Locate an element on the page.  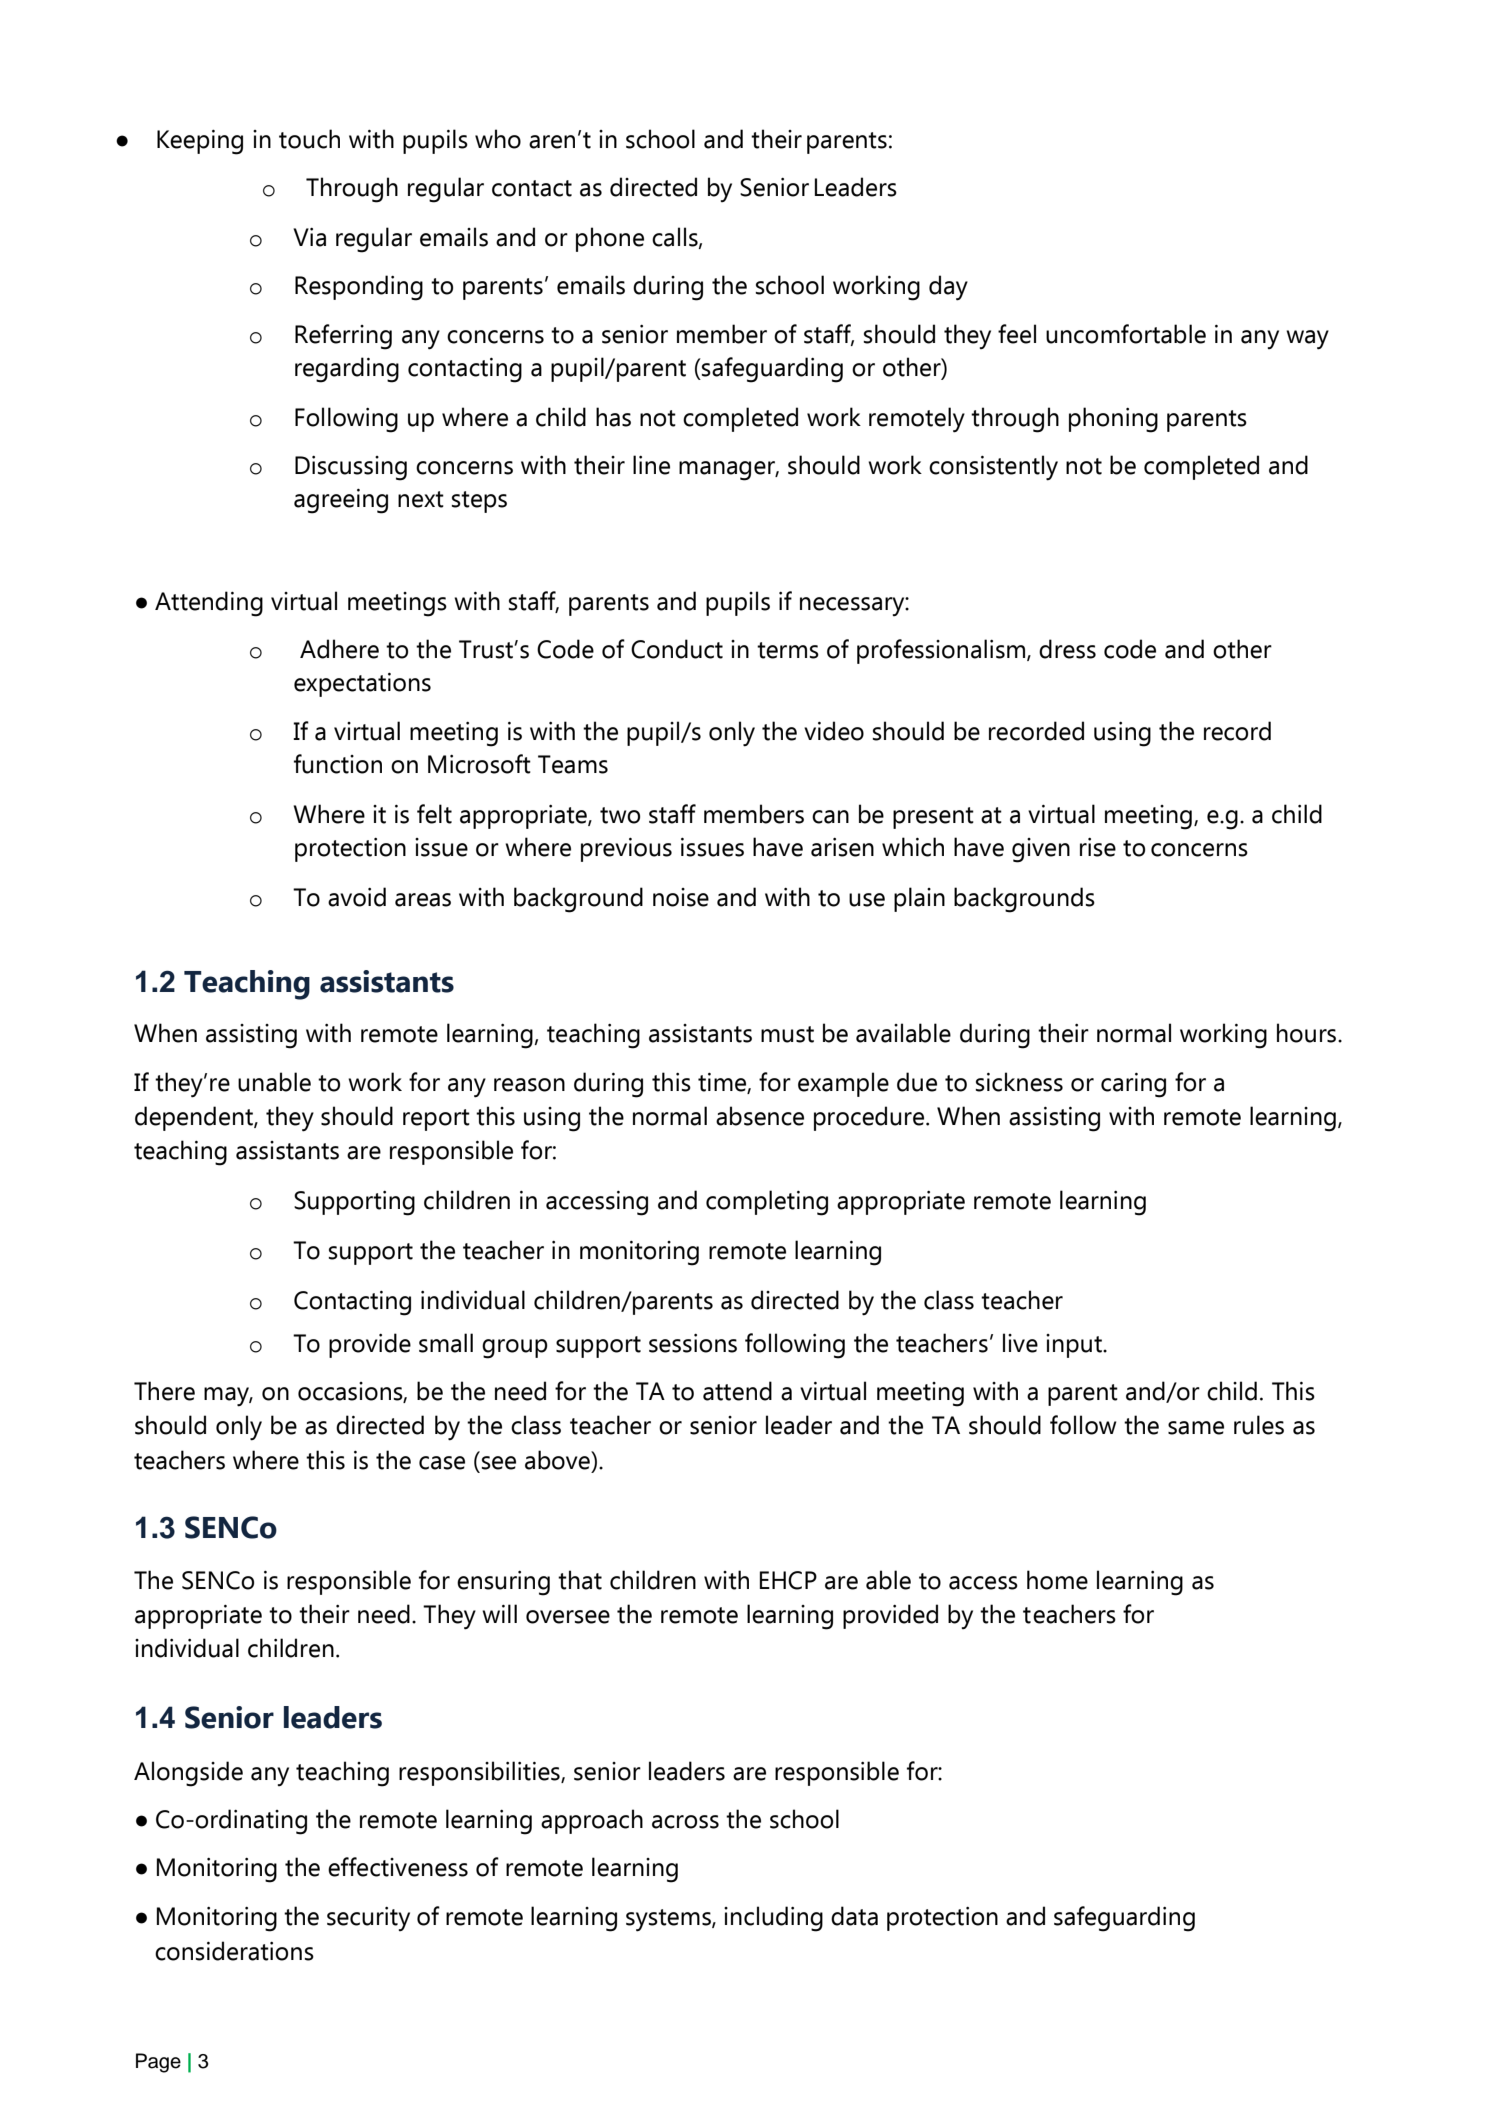
noise is located at coordinates (681, 897).
